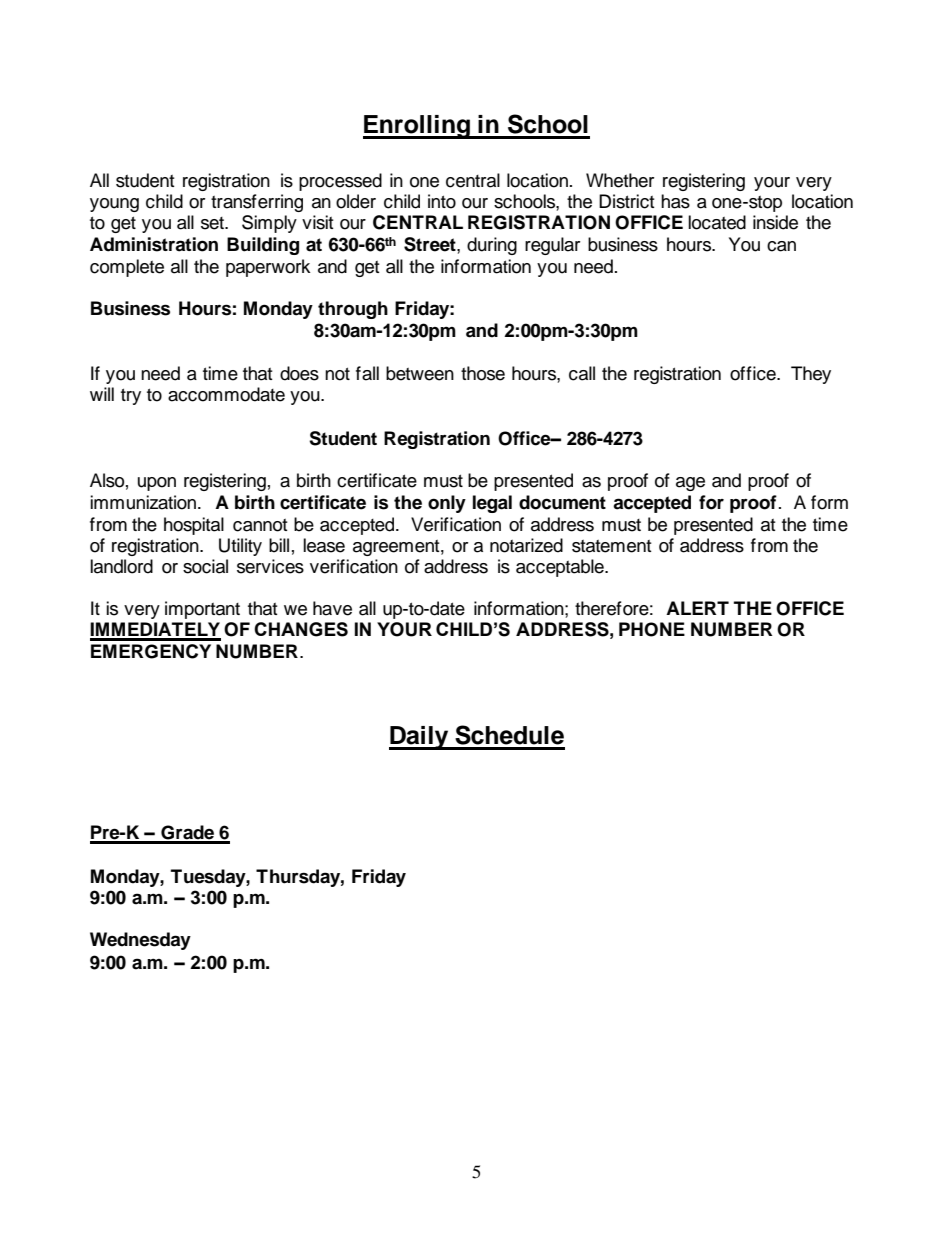 The width and height of the image is (952, 1233). I want to click on upon, so click(157, 484).
